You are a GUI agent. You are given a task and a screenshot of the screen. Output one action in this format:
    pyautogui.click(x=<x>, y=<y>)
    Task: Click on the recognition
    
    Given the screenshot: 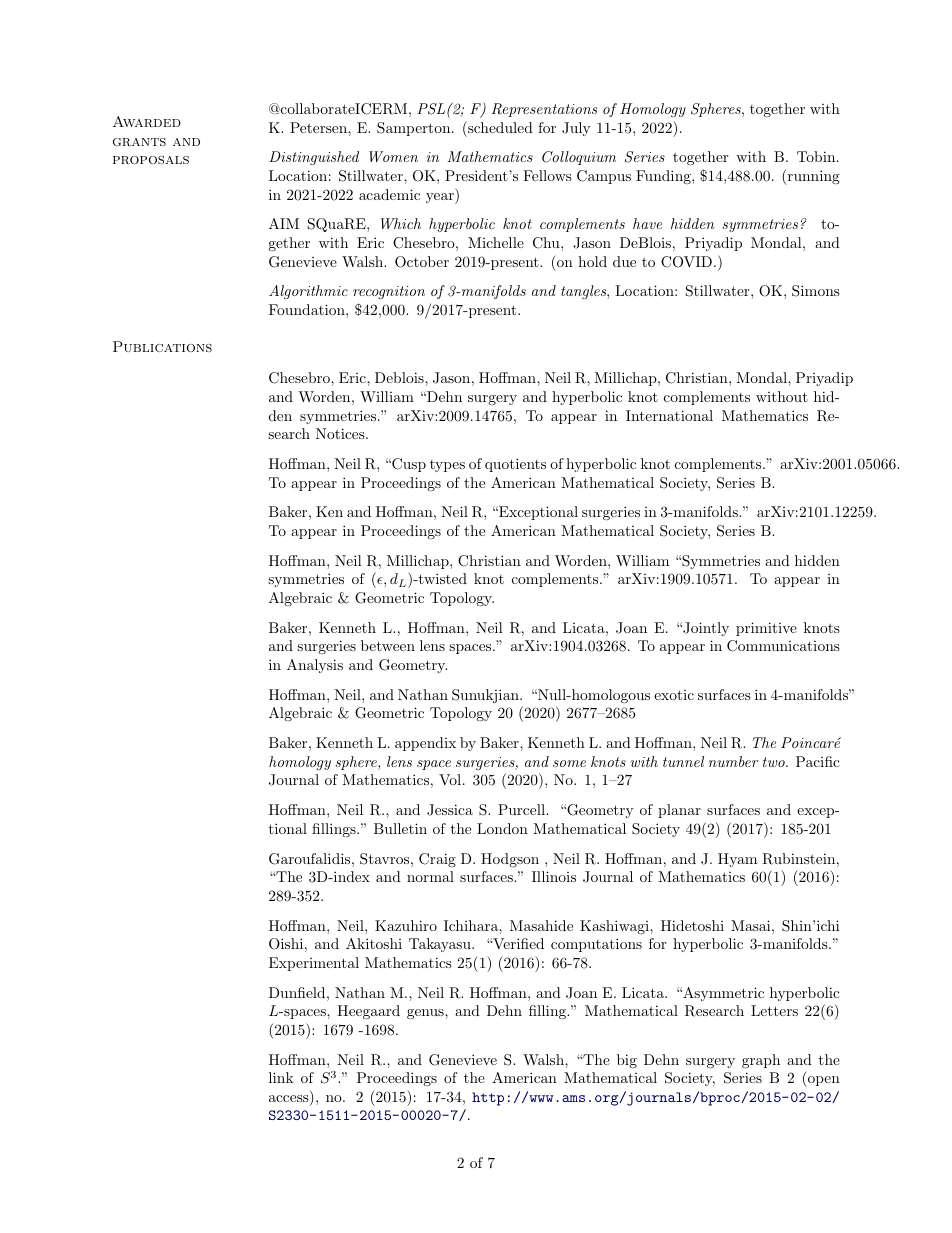 What is the action you would take?
    pyautogui.click(x=389, y=292)
